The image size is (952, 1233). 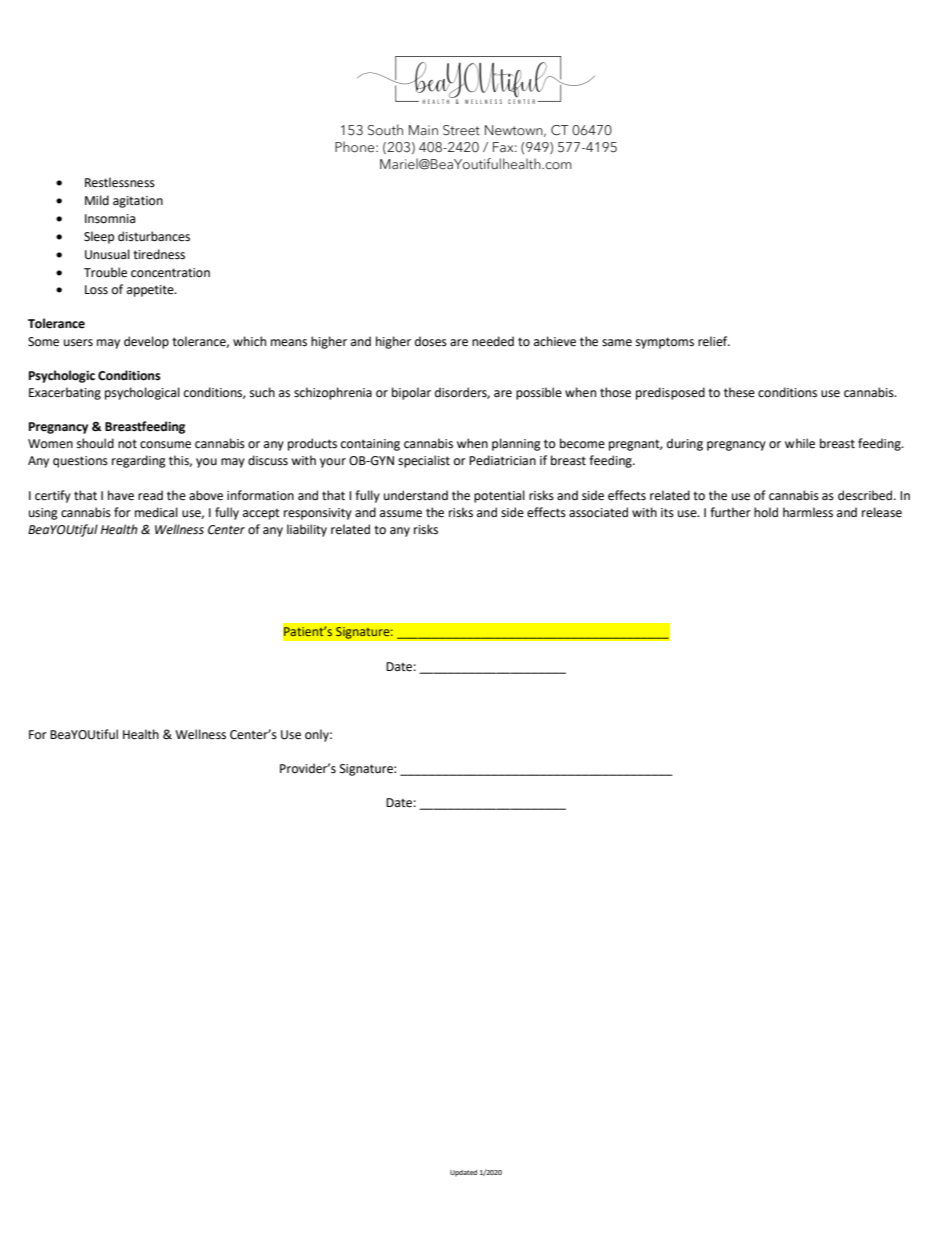 What do you see at coordinates (461, 130) in the image?
I see `Street` at bounding box center [461, 130].
